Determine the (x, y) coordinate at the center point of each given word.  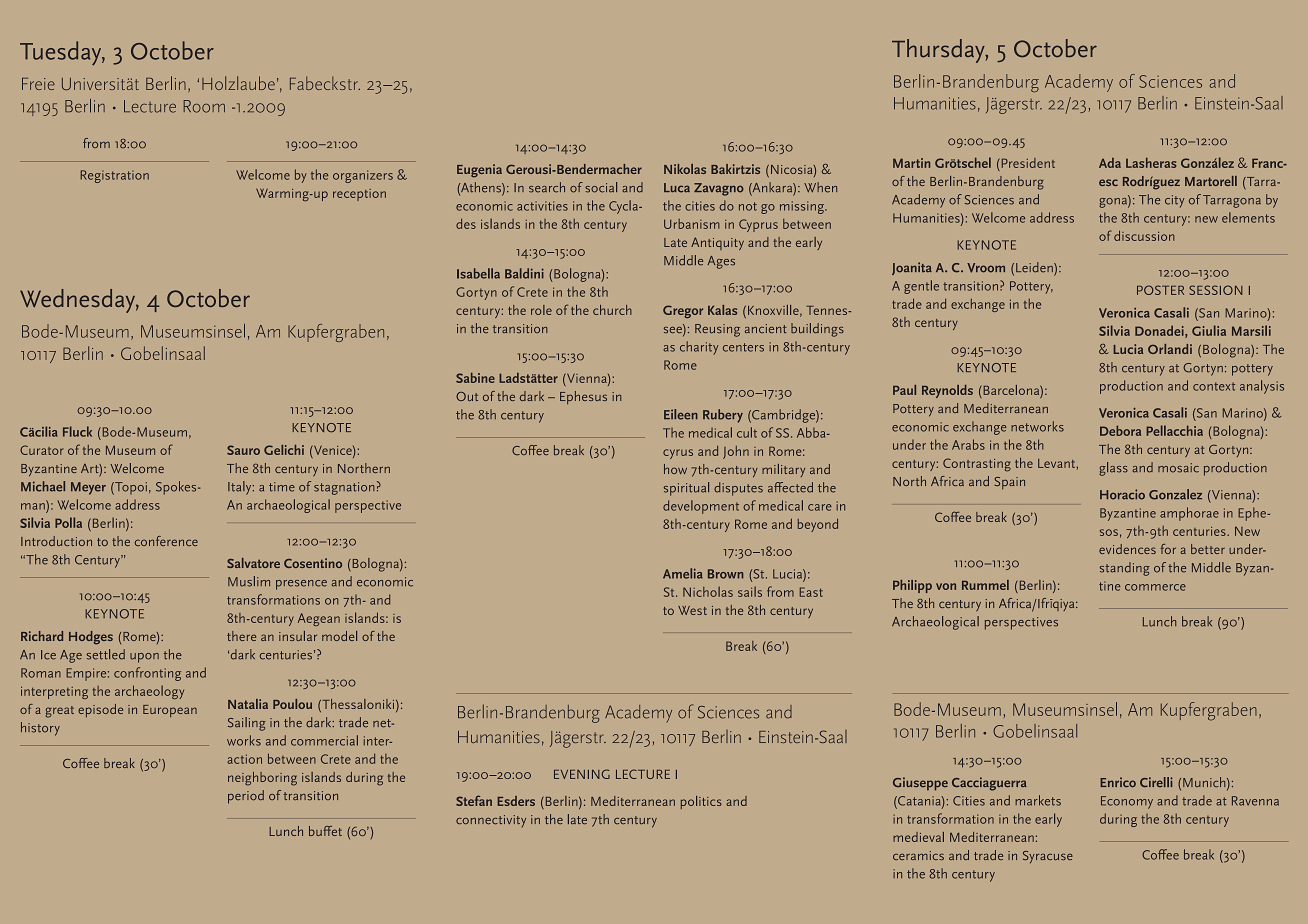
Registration (115, 176)
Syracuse (1048, 857)
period (246, 797)
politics (701, 802)
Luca (677, 188)
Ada (1110, 163)
